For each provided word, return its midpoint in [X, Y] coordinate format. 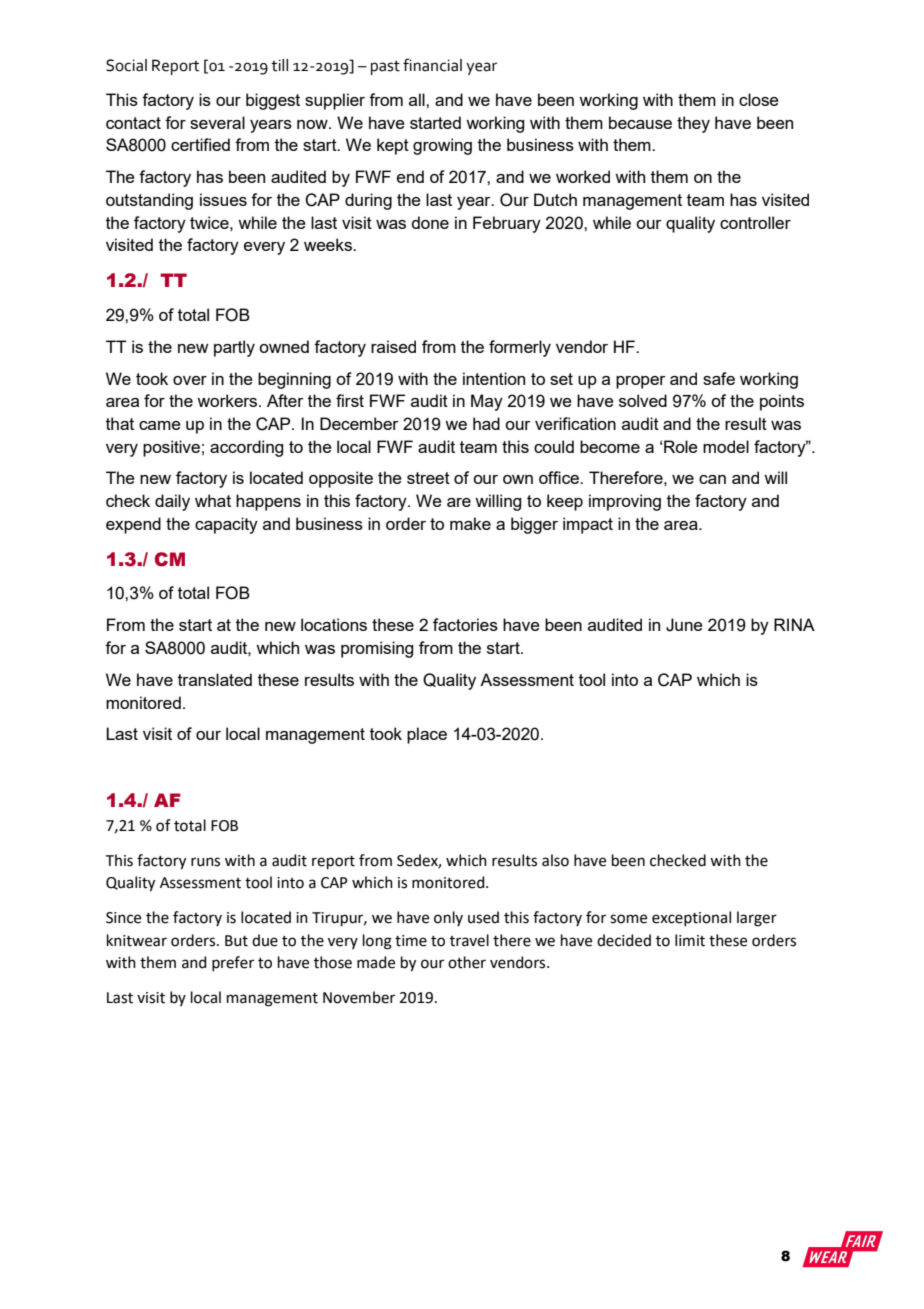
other [467, 962]
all [418, 99]
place [427, 735]
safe [719, 378]
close [759, 99]
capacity [226, 525]
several [217, 122]
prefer [233, 963]
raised [393, 346]
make [470, 523]
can [712, 479]
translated [215, 679]
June [684, 625]
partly [234, 348]
